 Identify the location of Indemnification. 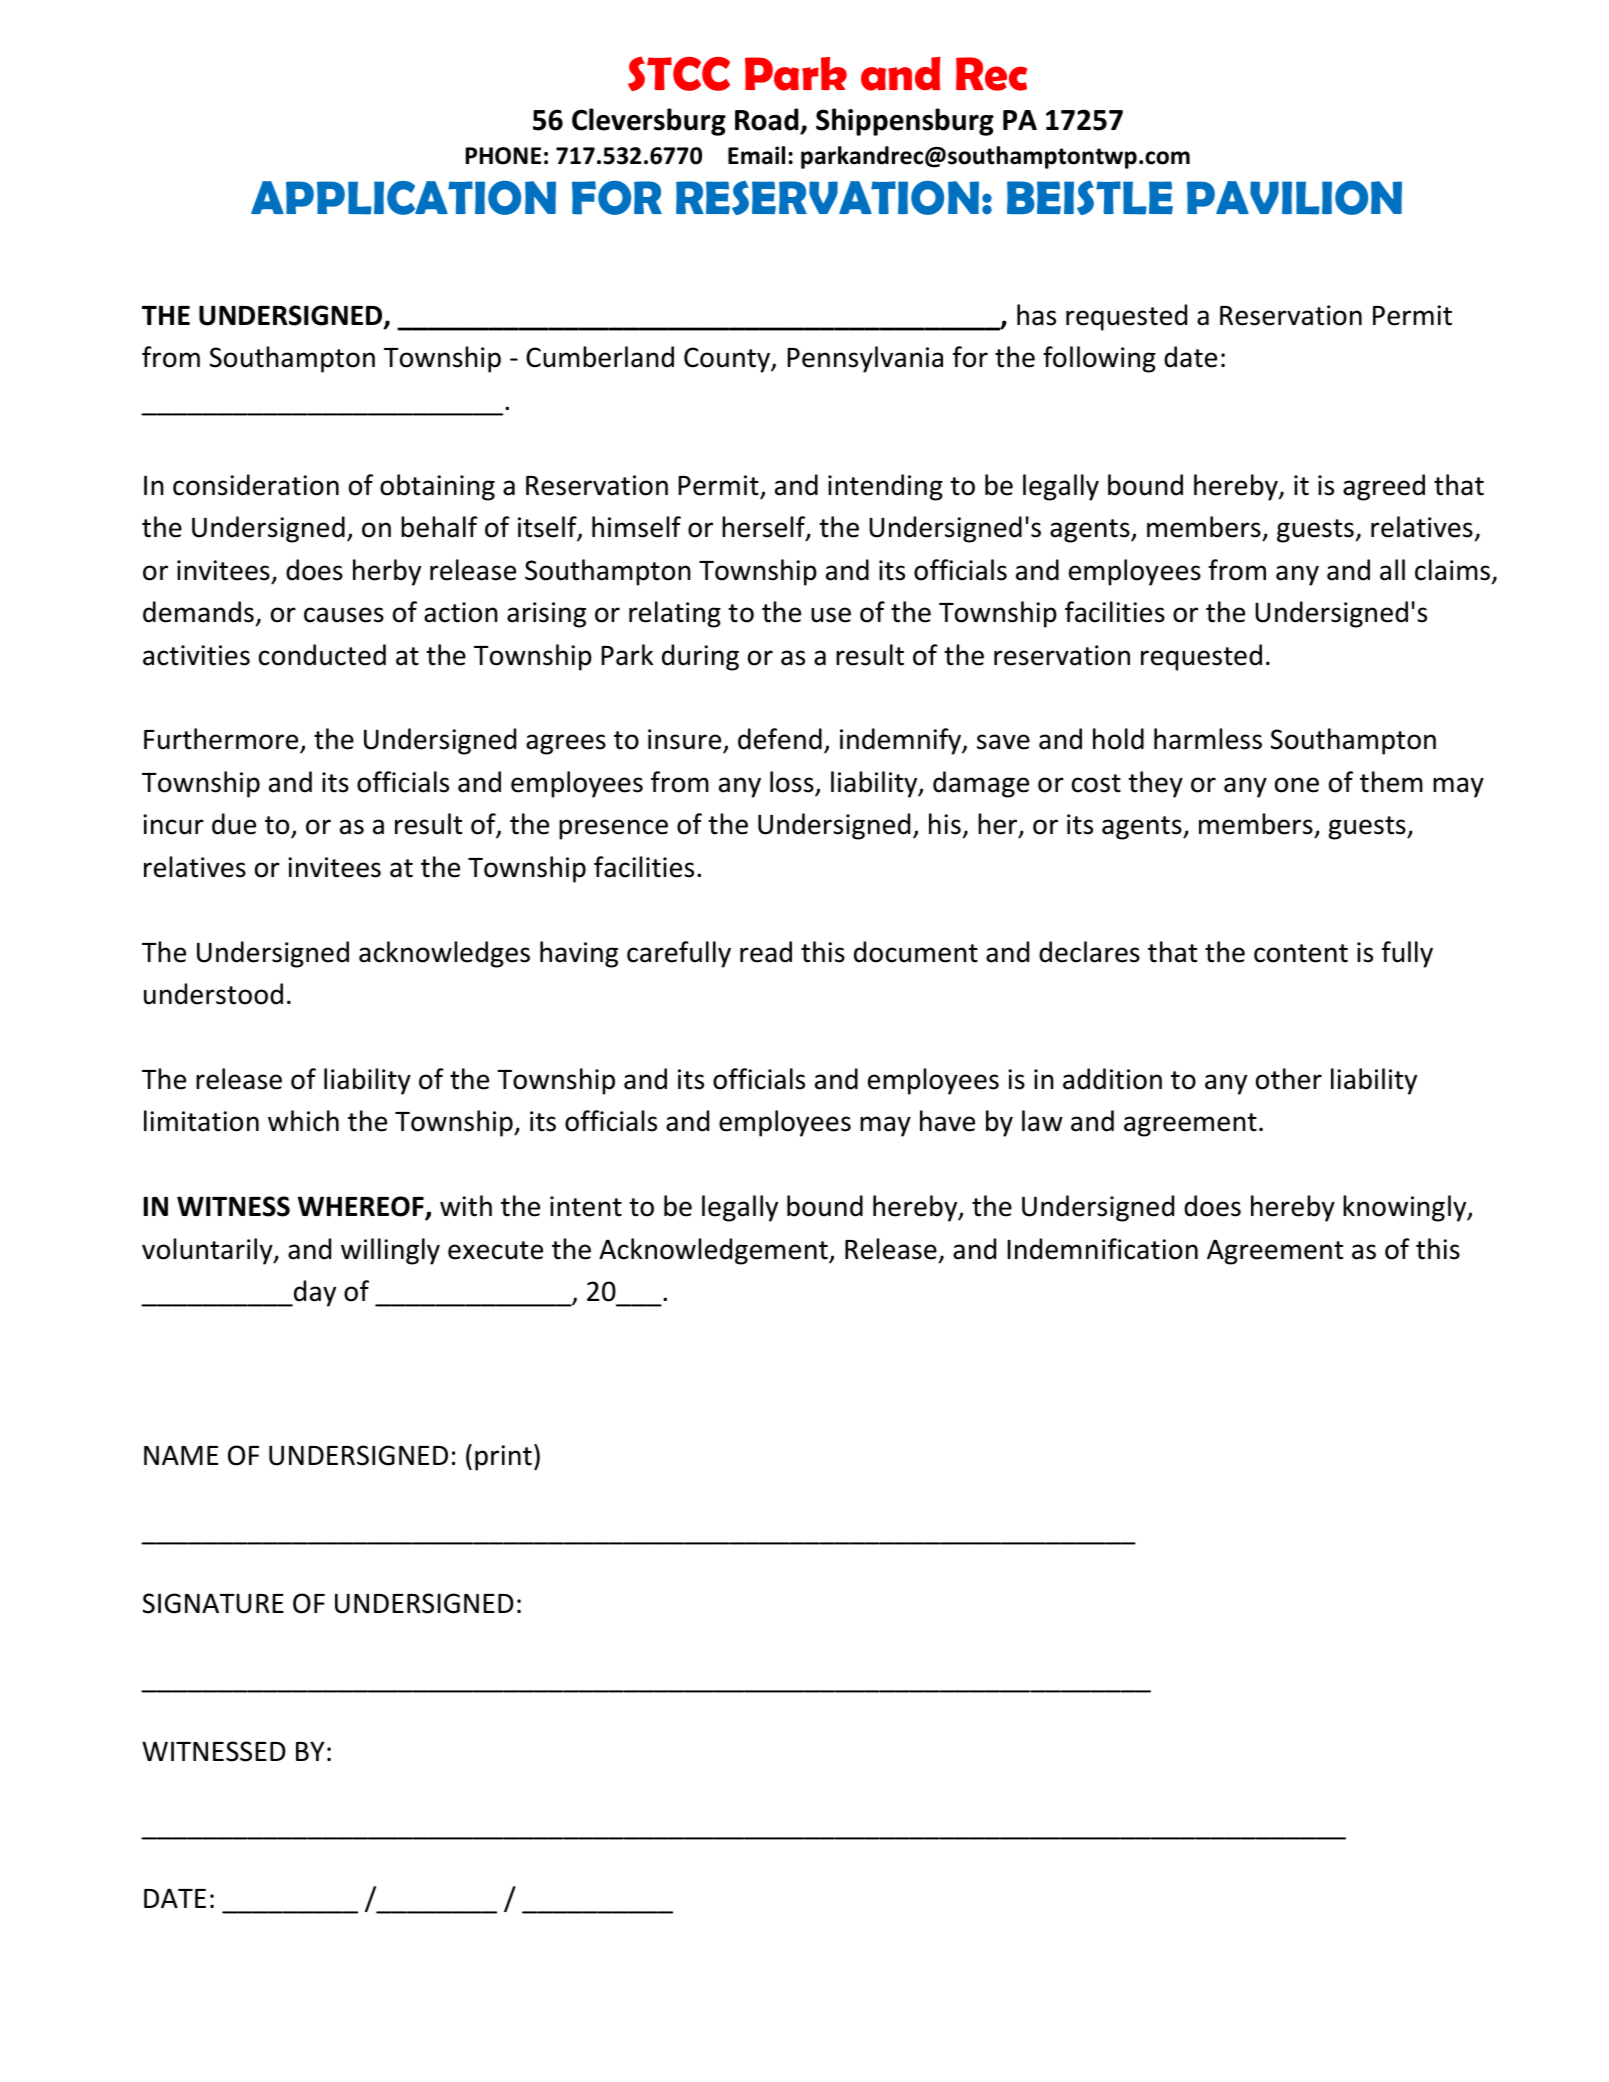
(1102, 1249).
